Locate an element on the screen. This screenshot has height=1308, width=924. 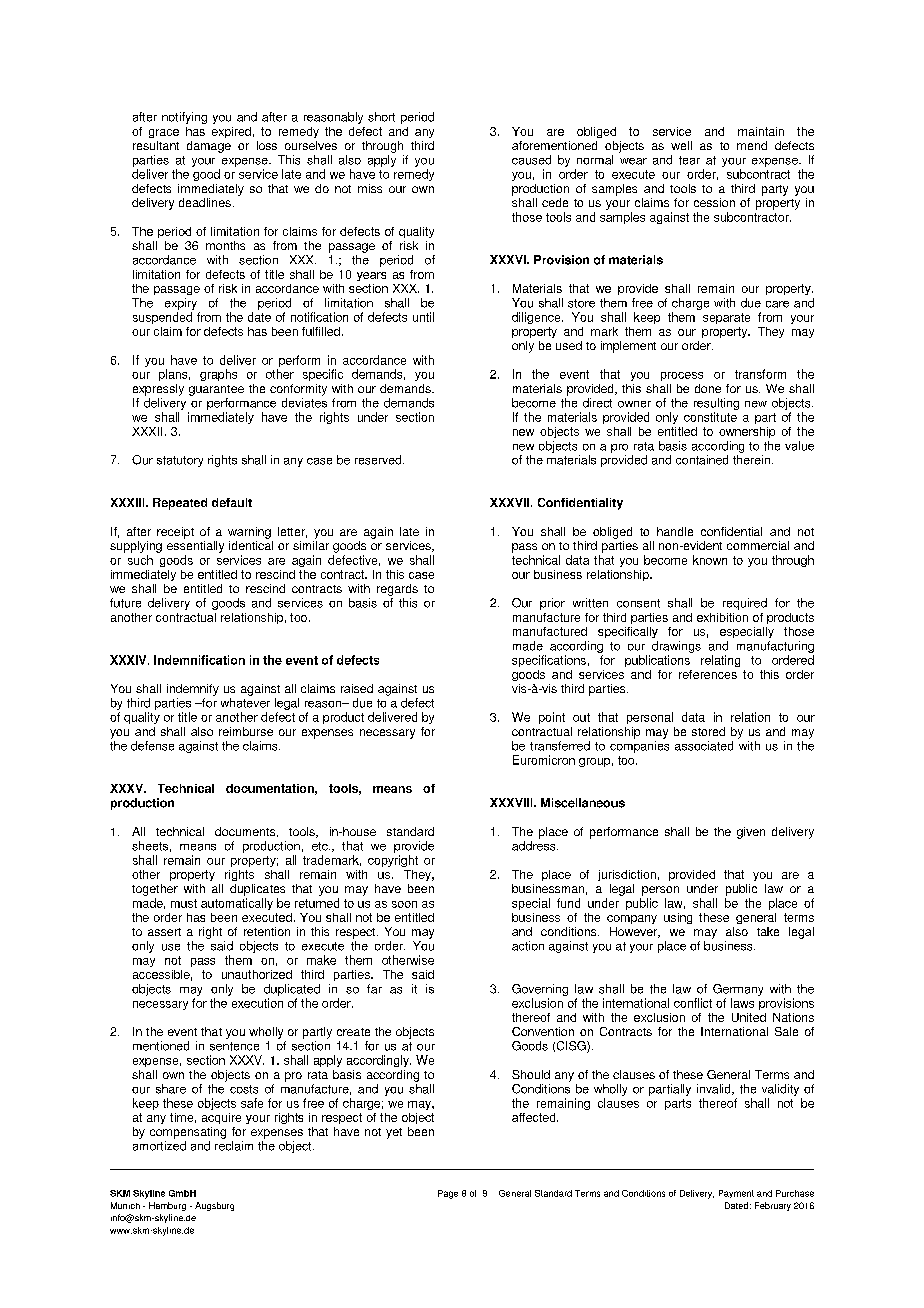
tear is located at coordinates (689, 160).
